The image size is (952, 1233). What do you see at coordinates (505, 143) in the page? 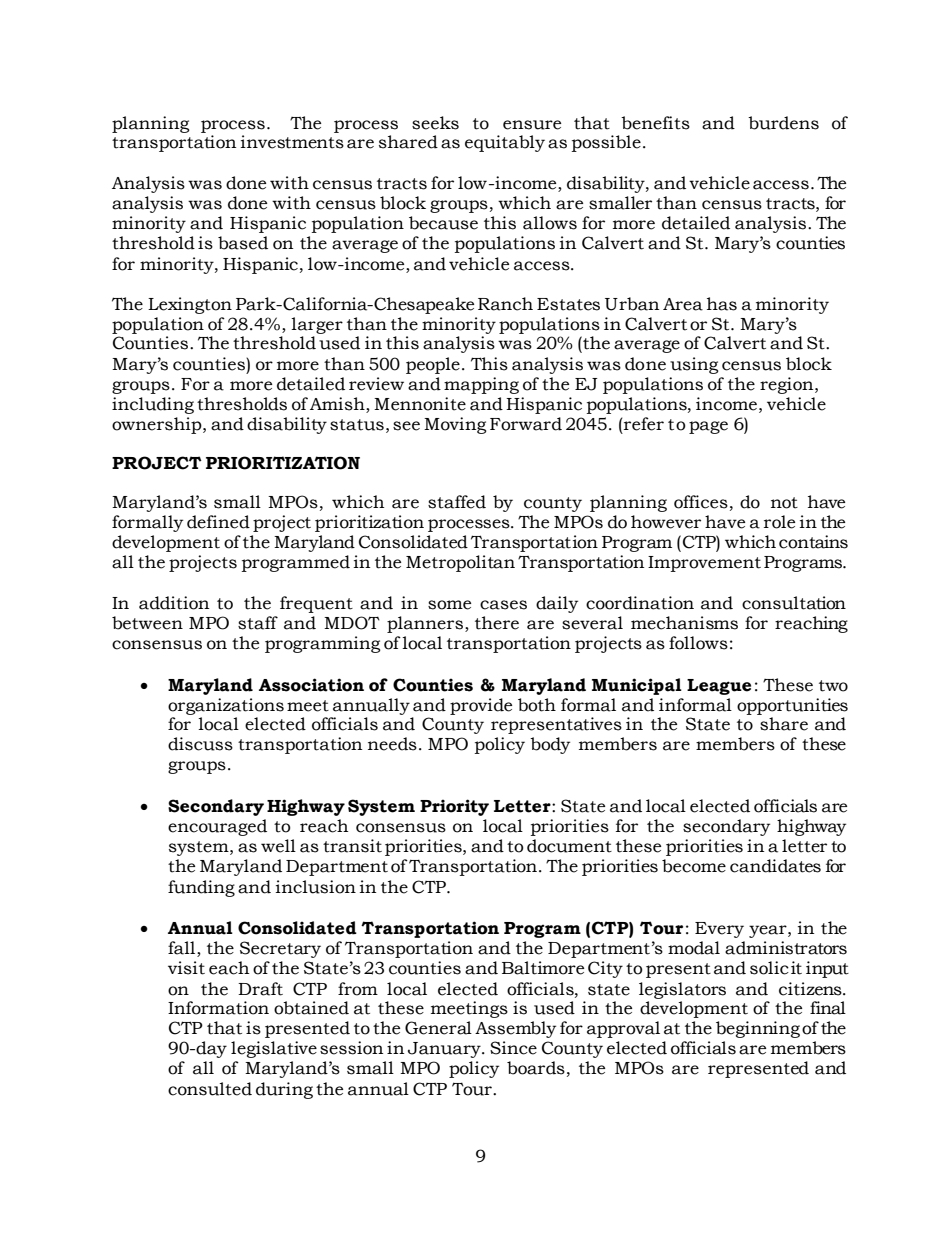
I see `equitably` at bounding box center [505, 143].
